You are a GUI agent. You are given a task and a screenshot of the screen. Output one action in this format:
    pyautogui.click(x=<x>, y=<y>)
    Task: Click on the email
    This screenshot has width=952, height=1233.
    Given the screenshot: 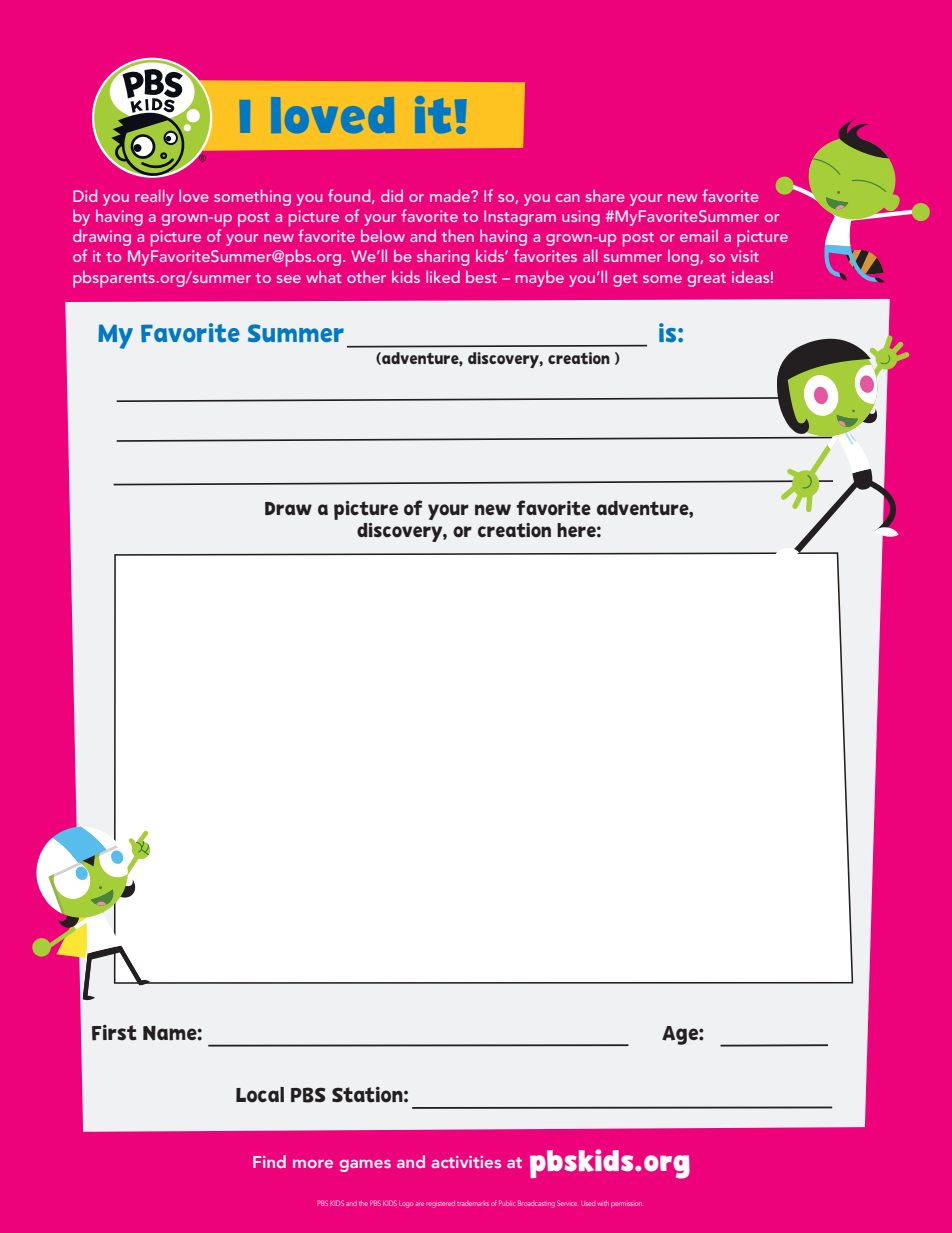 What is the action you would take?
    pyautogui.click(x=699, y=235)
